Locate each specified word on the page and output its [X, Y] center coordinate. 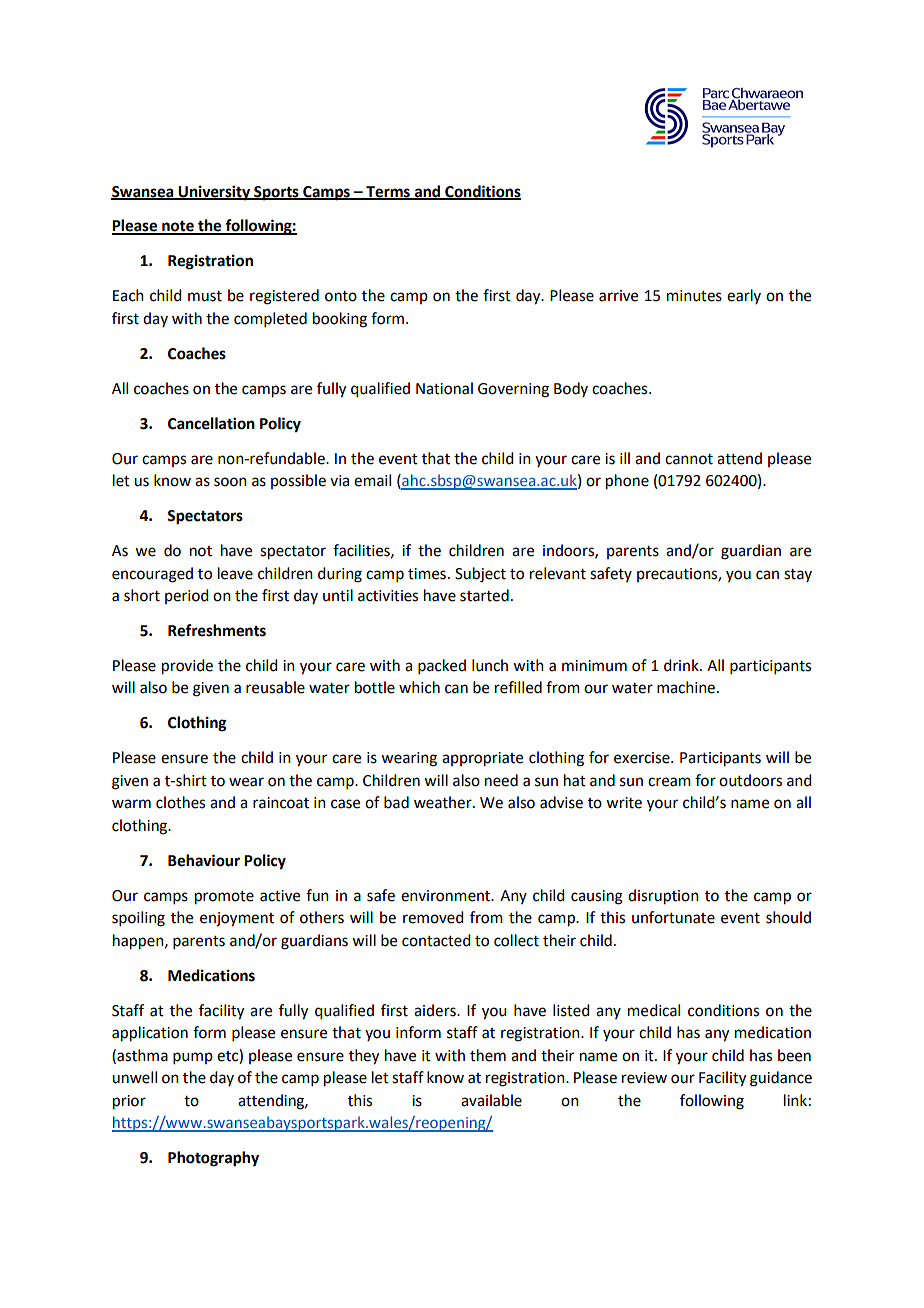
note [178, 227]
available [491, 1100]
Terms [388, 192]
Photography [213, 1159]
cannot [689, 459]
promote [224, 898]
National [444, 388]
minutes [694, 296]
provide [187, 667]
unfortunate [673, 917]
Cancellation [211, 423]
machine [686, 687]
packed [442, 666]
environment [447, 896]
